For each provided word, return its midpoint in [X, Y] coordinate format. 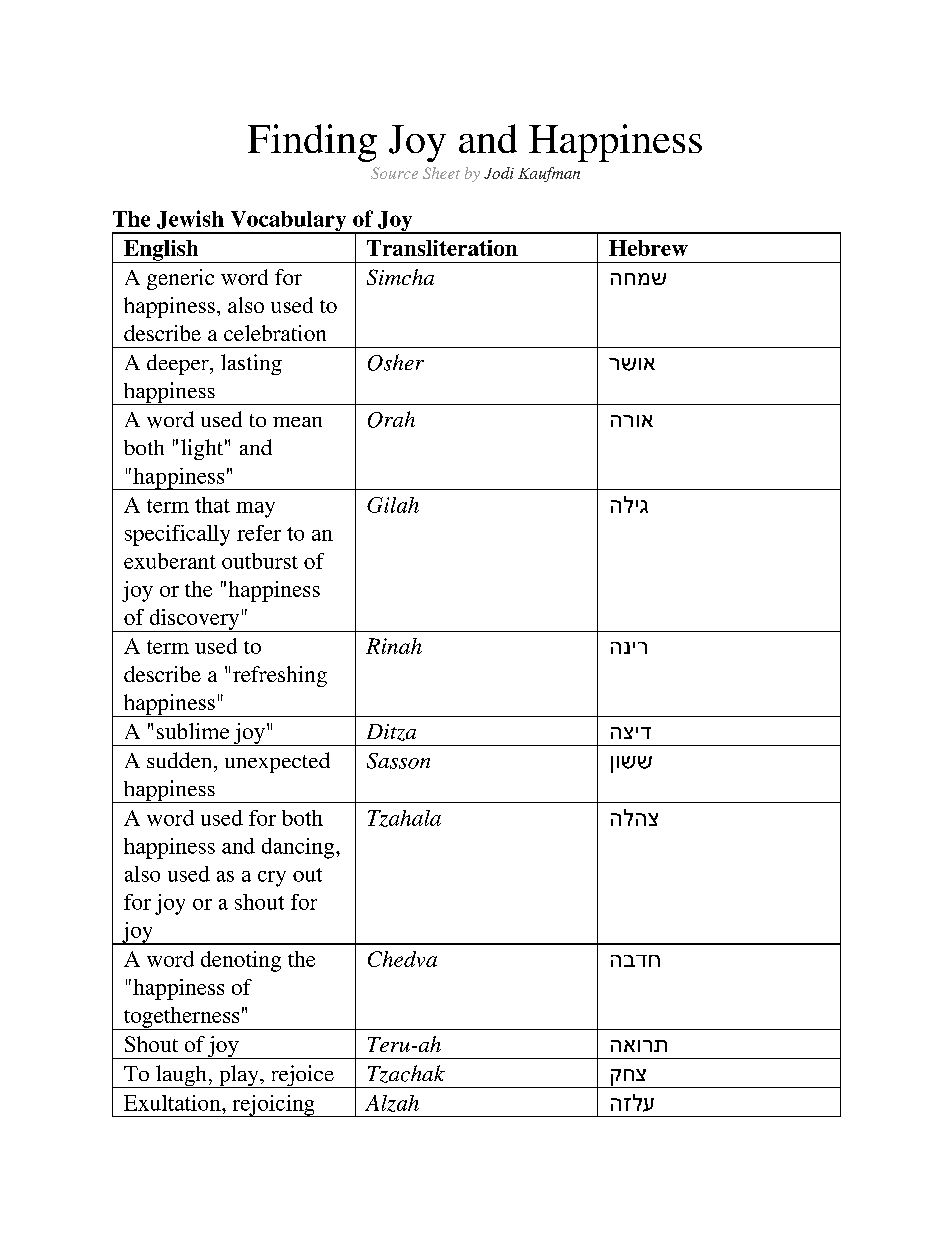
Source [394, 173]
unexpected [277, 762]
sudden [181, 760]
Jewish [190, 219]
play [239, 1076]
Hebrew [648, 248]
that [212, 505]
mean [297, 422]
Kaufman [549, 174]
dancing [299, 848]
